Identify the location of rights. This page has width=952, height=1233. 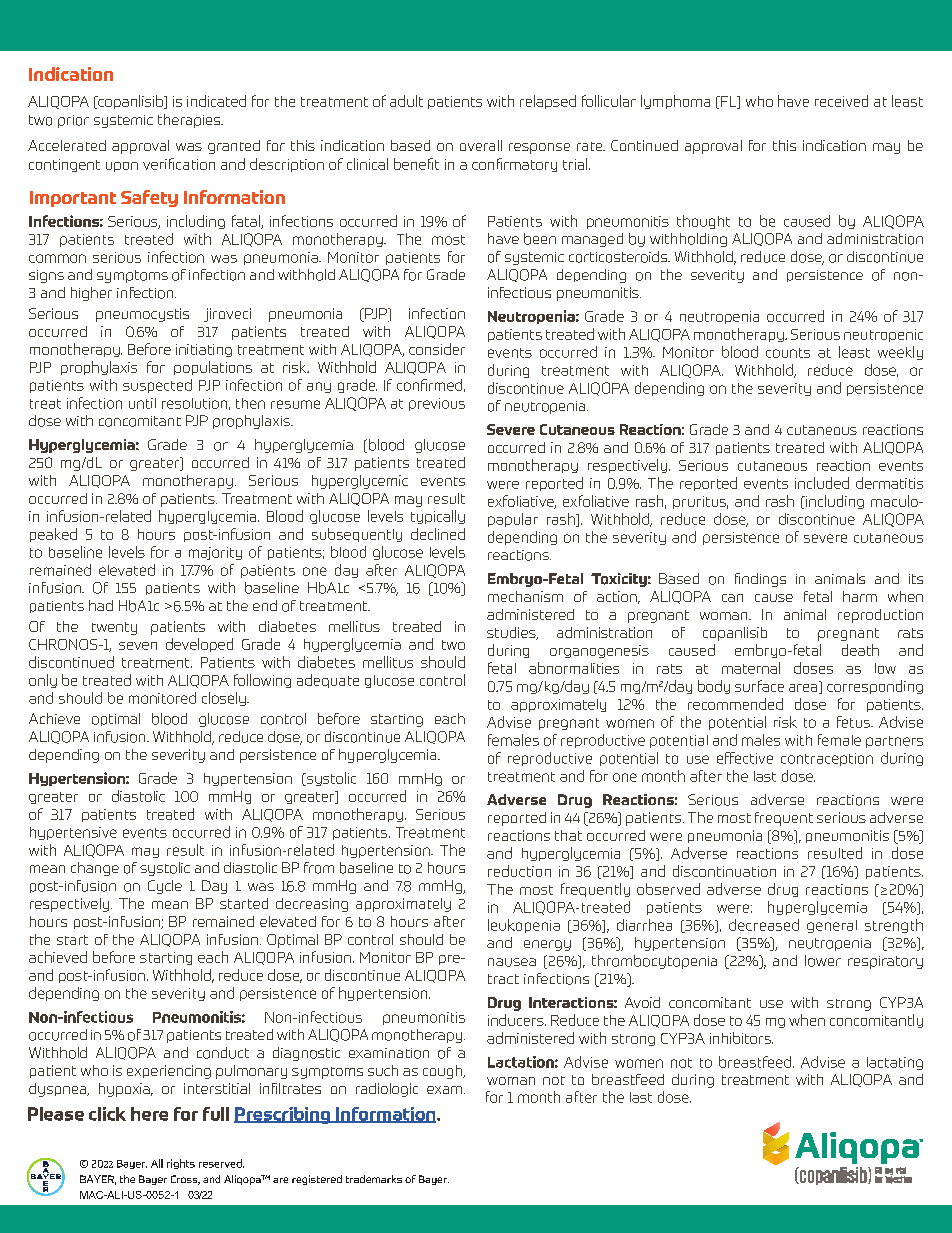
(181, 1164).
